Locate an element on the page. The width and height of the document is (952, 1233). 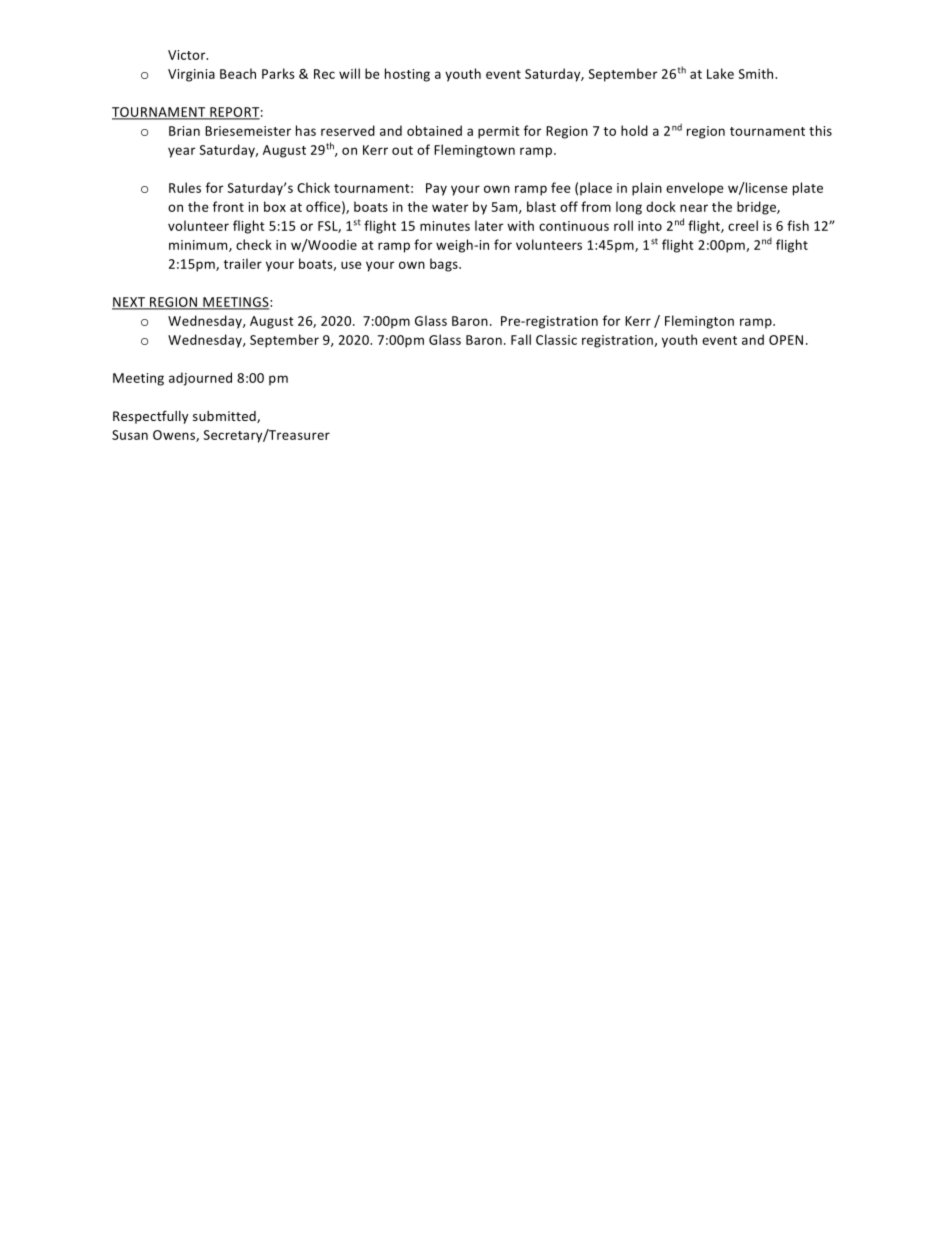
NEXT is located at coordinates (130, 303).
